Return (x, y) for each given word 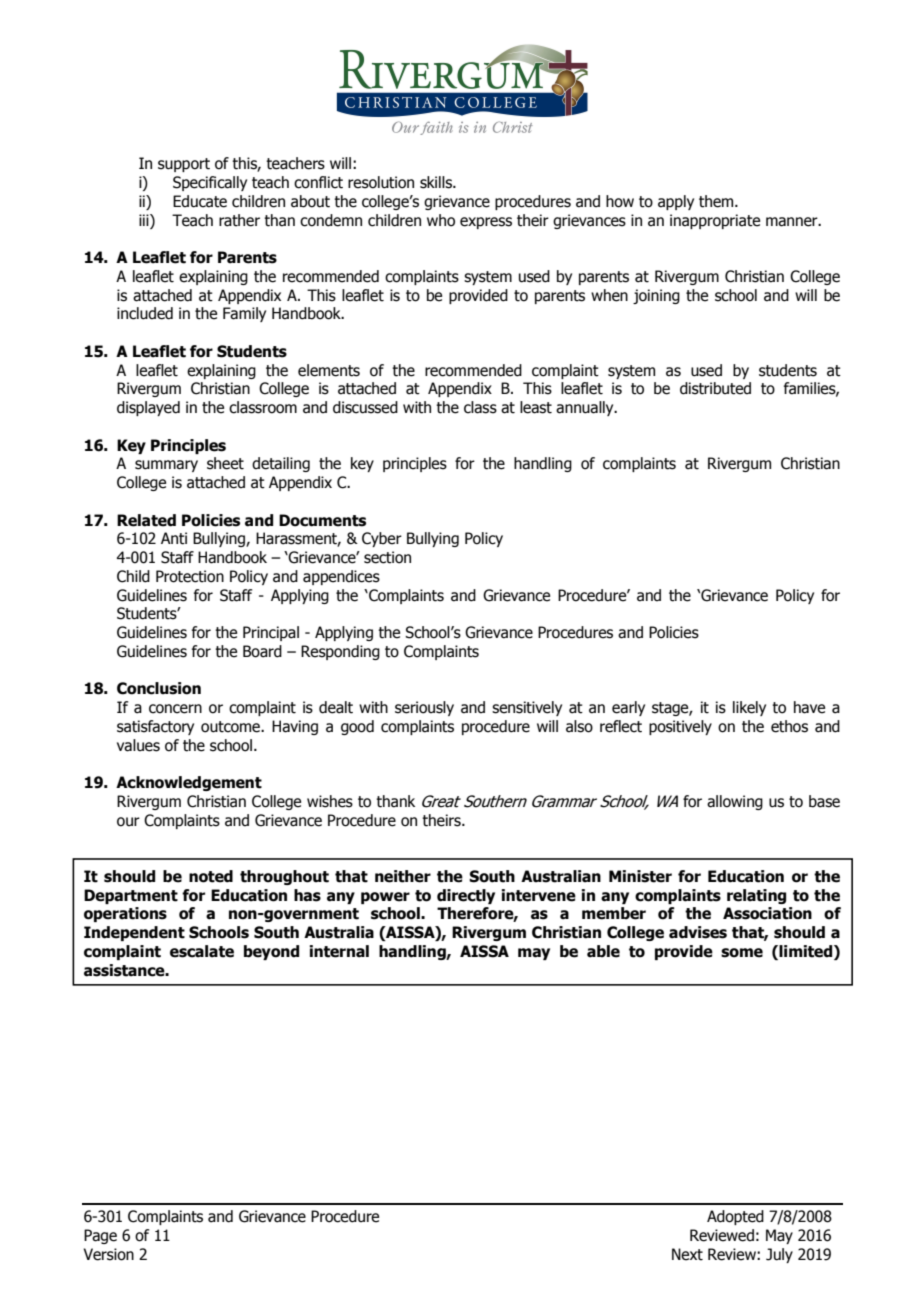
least (536, 407)
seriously (424, 708)
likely (749, 708)
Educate (200, 201)
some (742, 953)
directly (466, 896)
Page (100, 1236)
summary (166, 466)
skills (437, 182)
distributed (715, 388)
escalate (202, 951)
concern (175, 709)
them (717, 201)
